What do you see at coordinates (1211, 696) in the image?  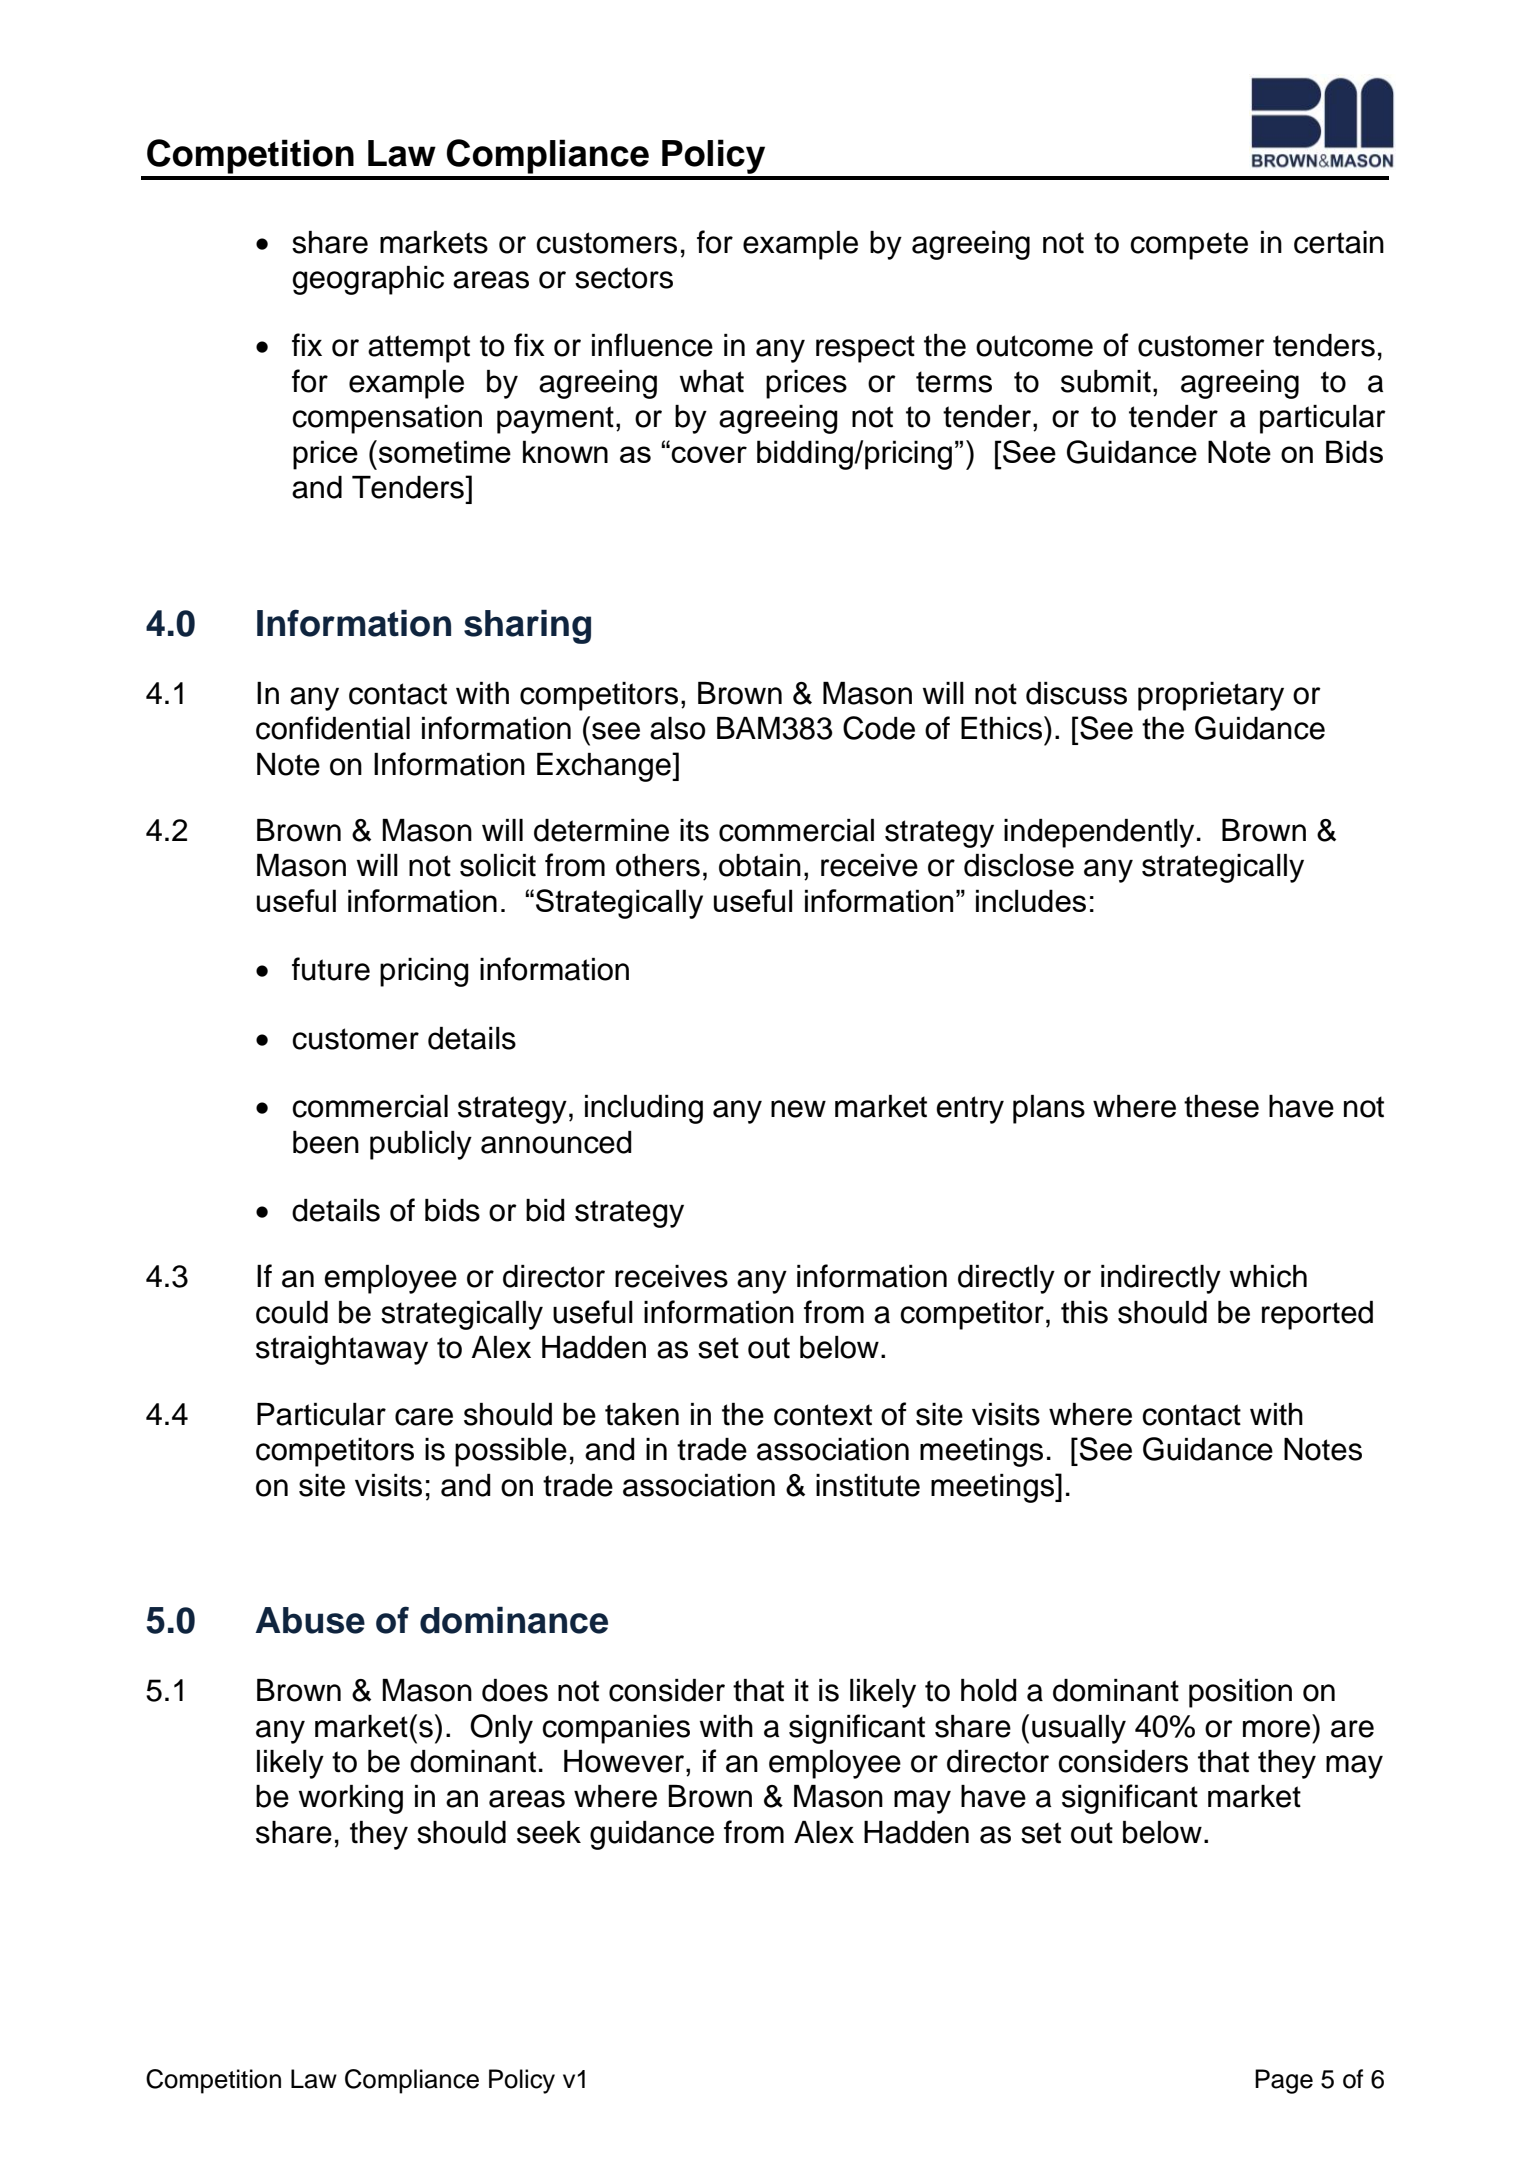 I see `proprietary` at bounding box center [1211, 696].
